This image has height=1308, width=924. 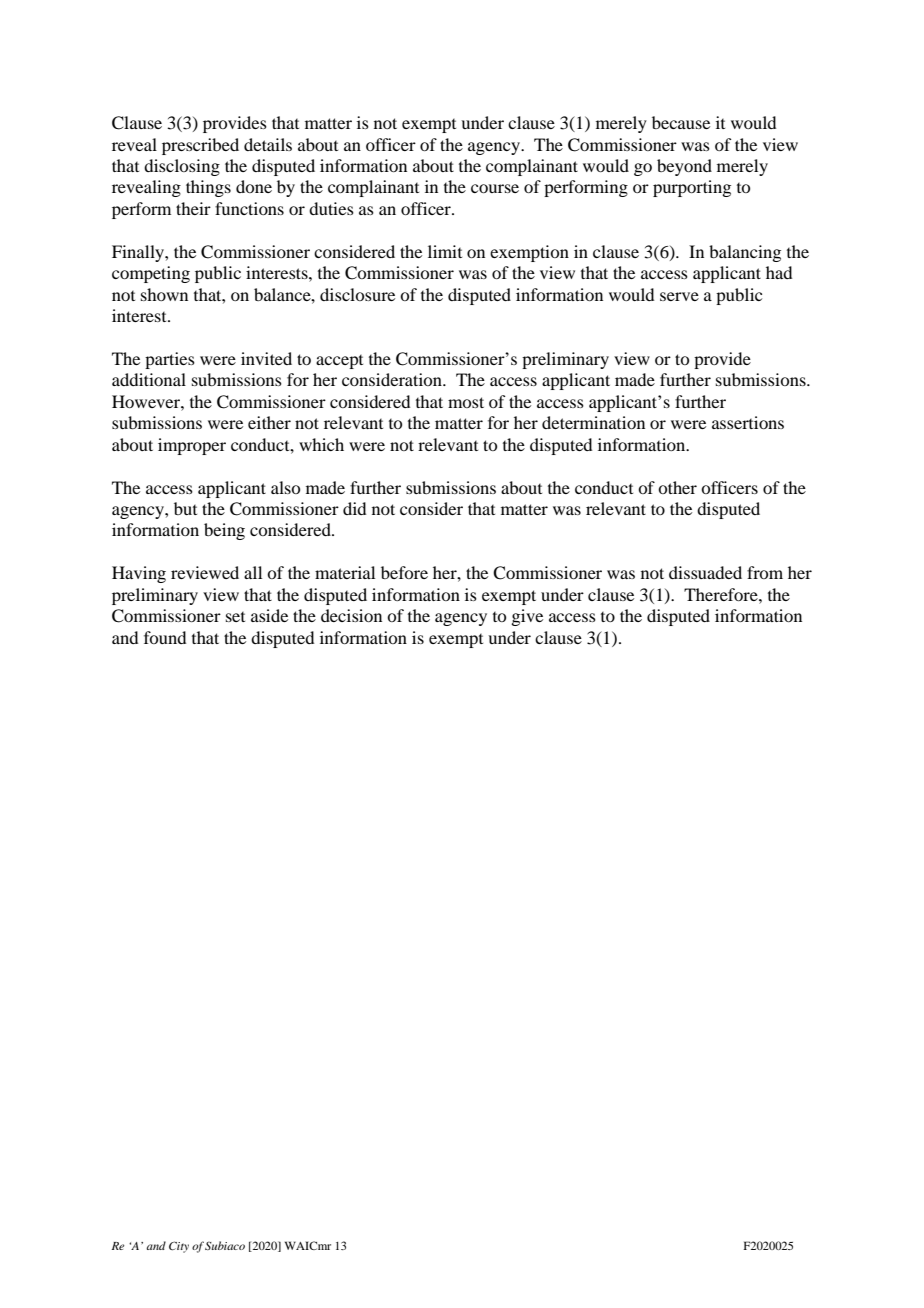 I want to click on give, so click(x=527, y=617).
